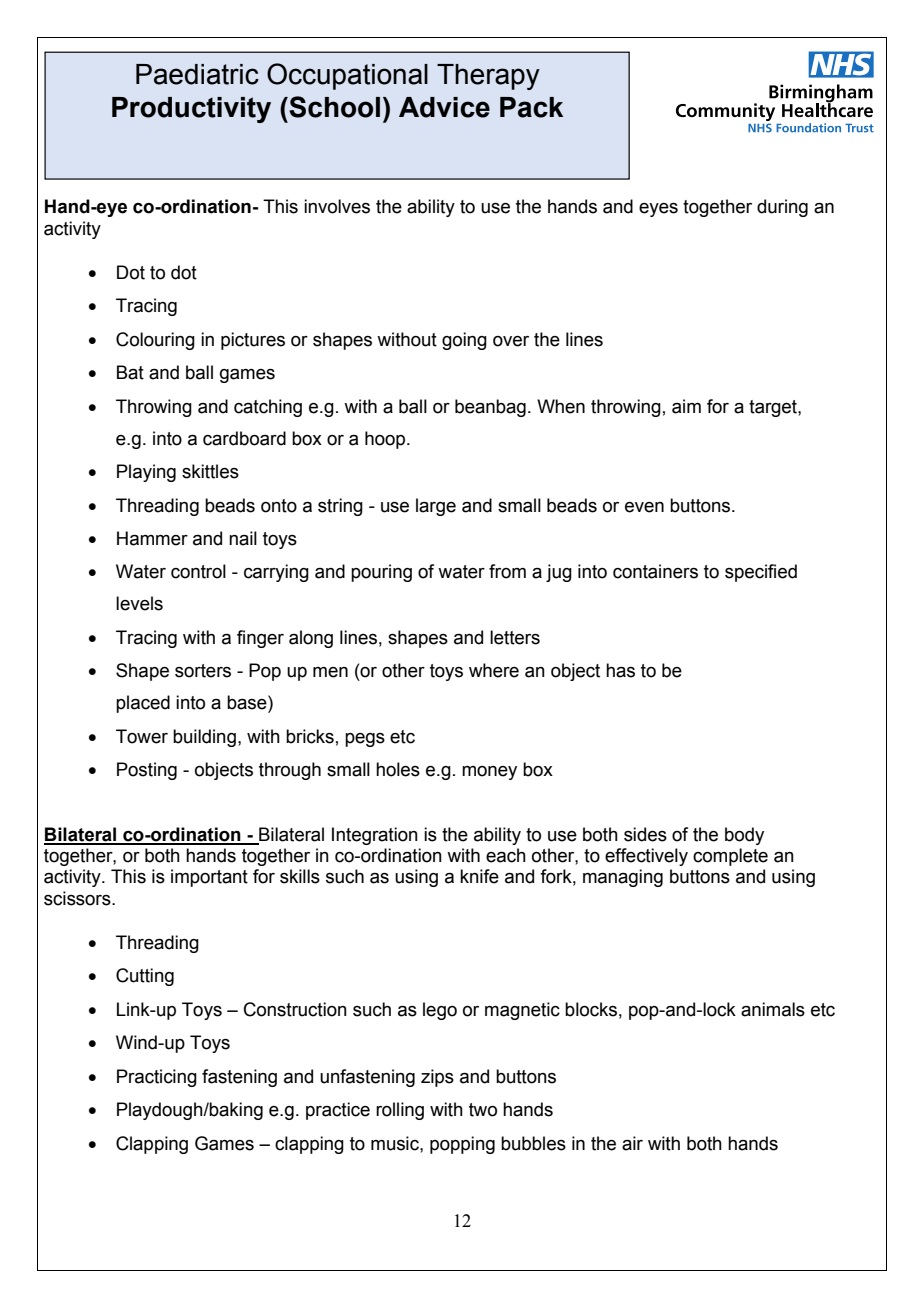 Image resolution: width=924 pixels, height=1308 pixels. I want to click on Advice, so click(444, 107).
